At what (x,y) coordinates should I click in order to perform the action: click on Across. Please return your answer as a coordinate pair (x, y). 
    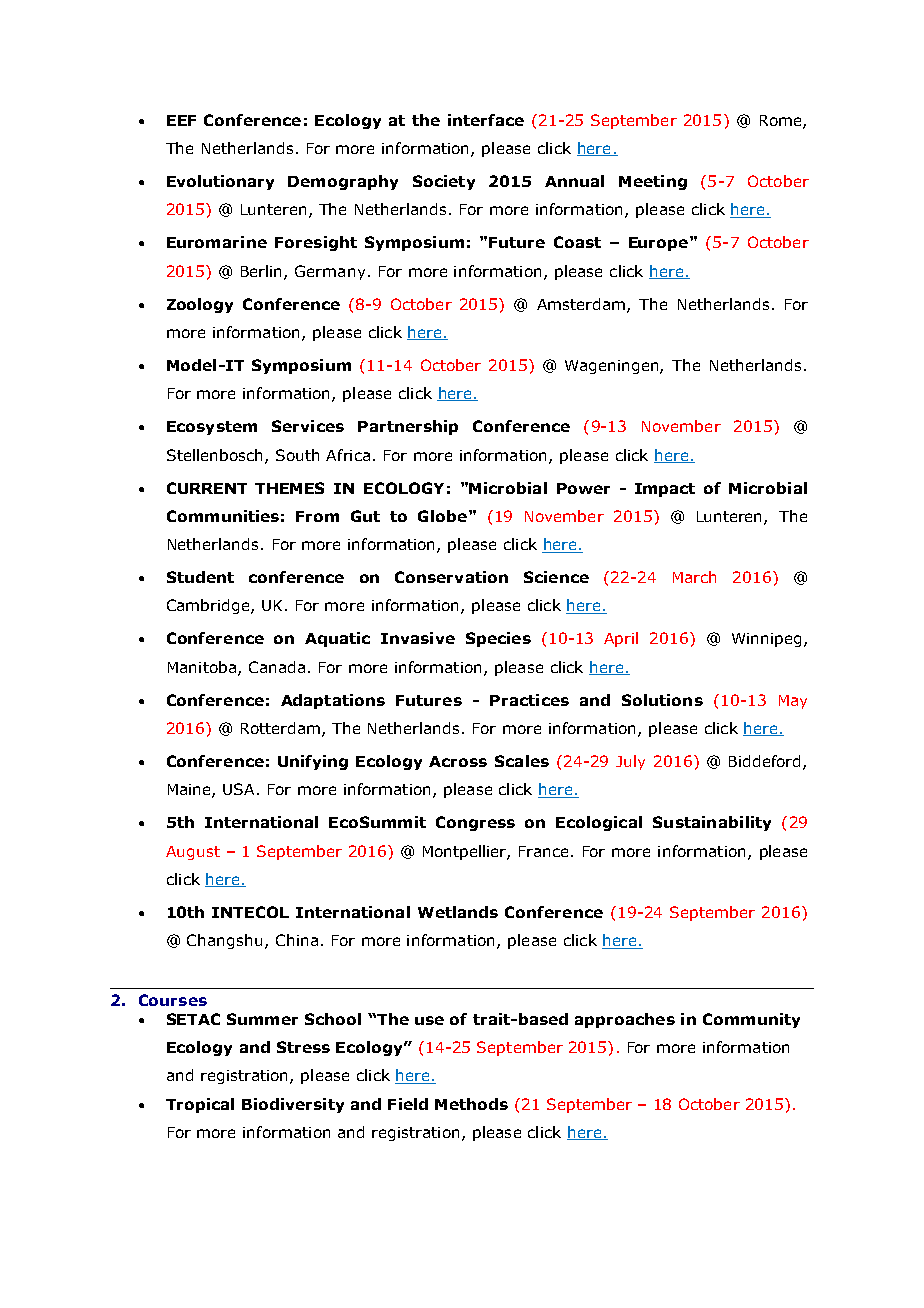
    Looking at the image, I should click on (458, 761).
